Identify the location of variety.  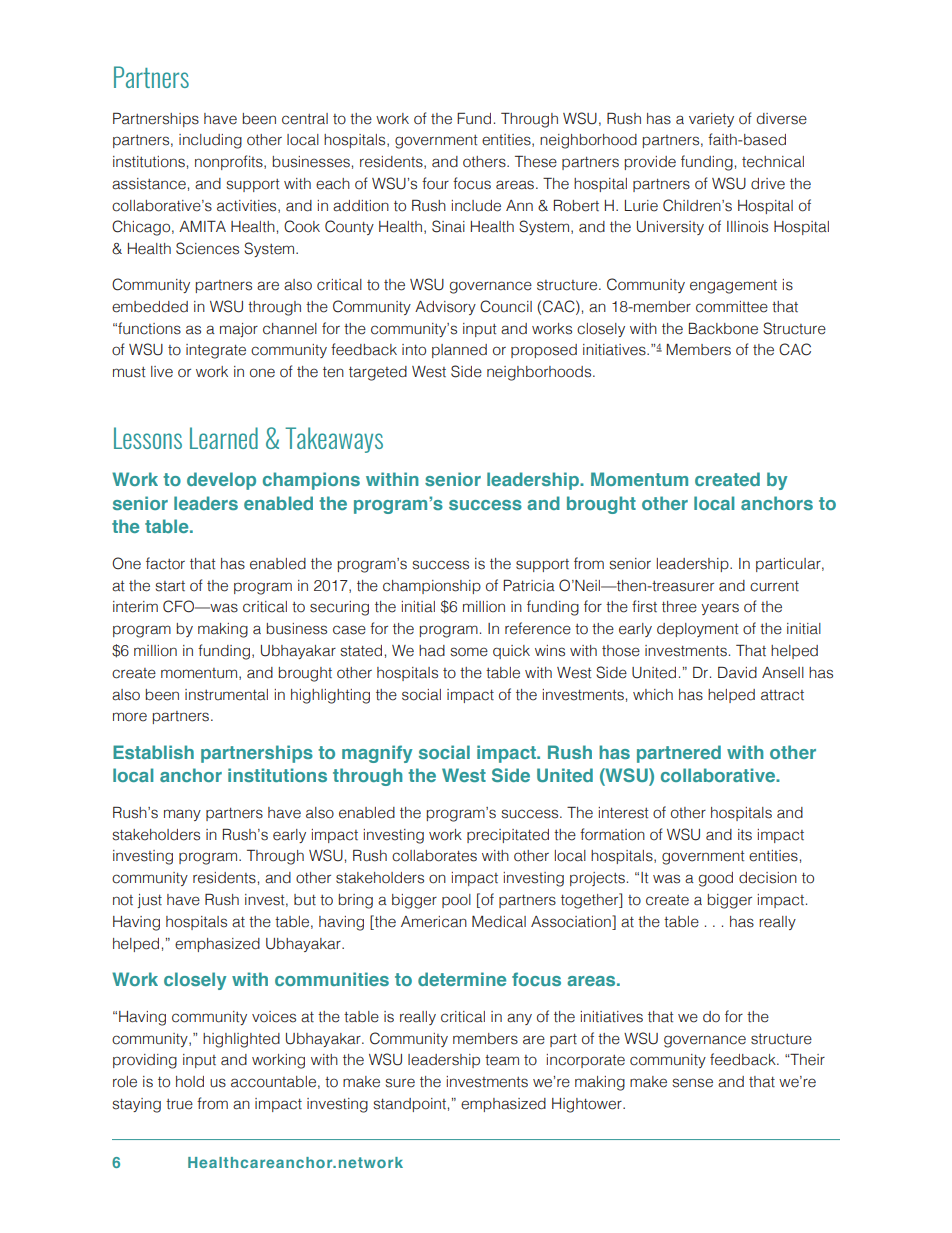
(711, 120).
